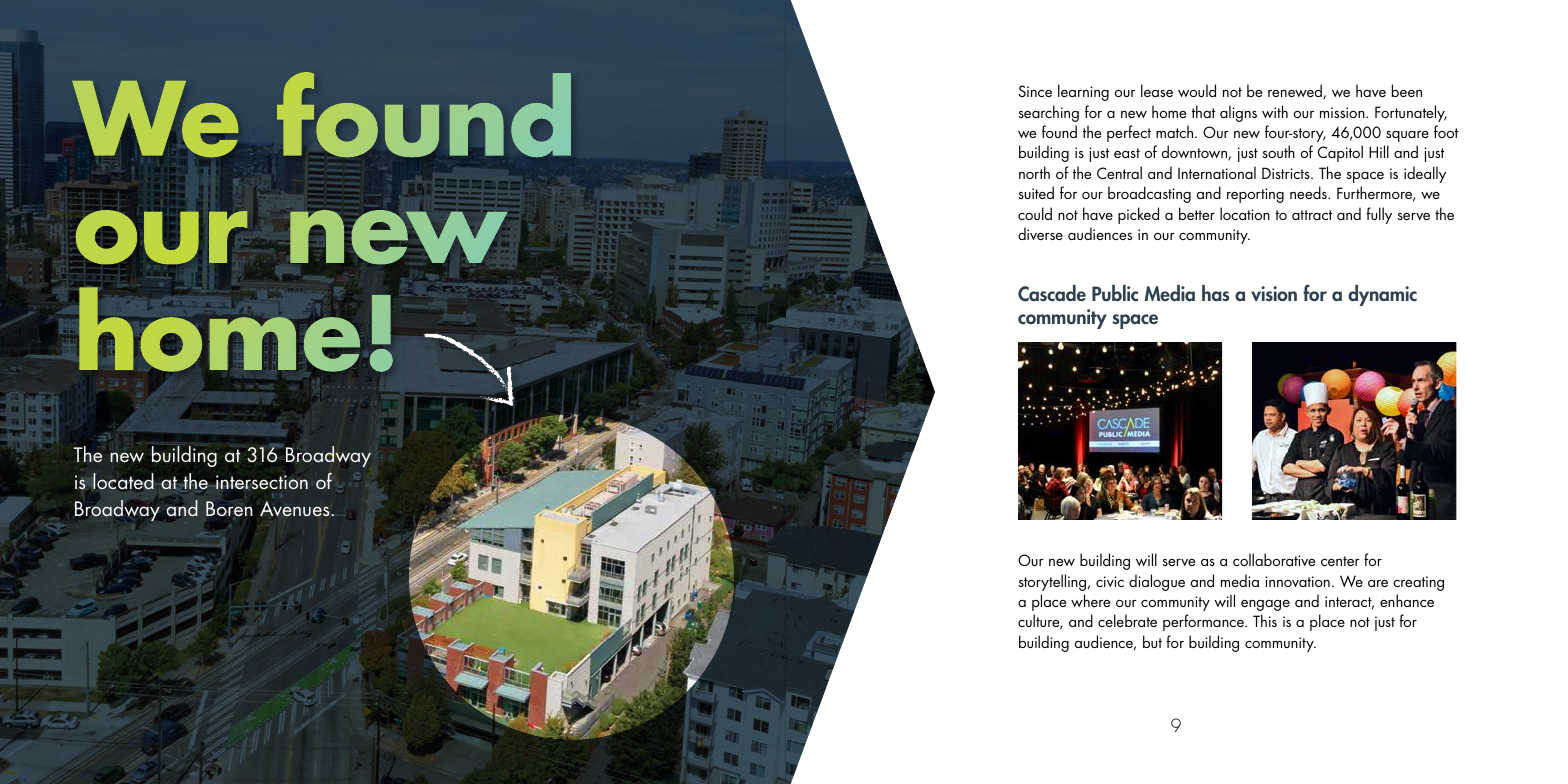 This image has width=1568, height=784. What do you see at coordinates (229, 510) in the image?
I see `Boren` at bounding box center [229, 510].
